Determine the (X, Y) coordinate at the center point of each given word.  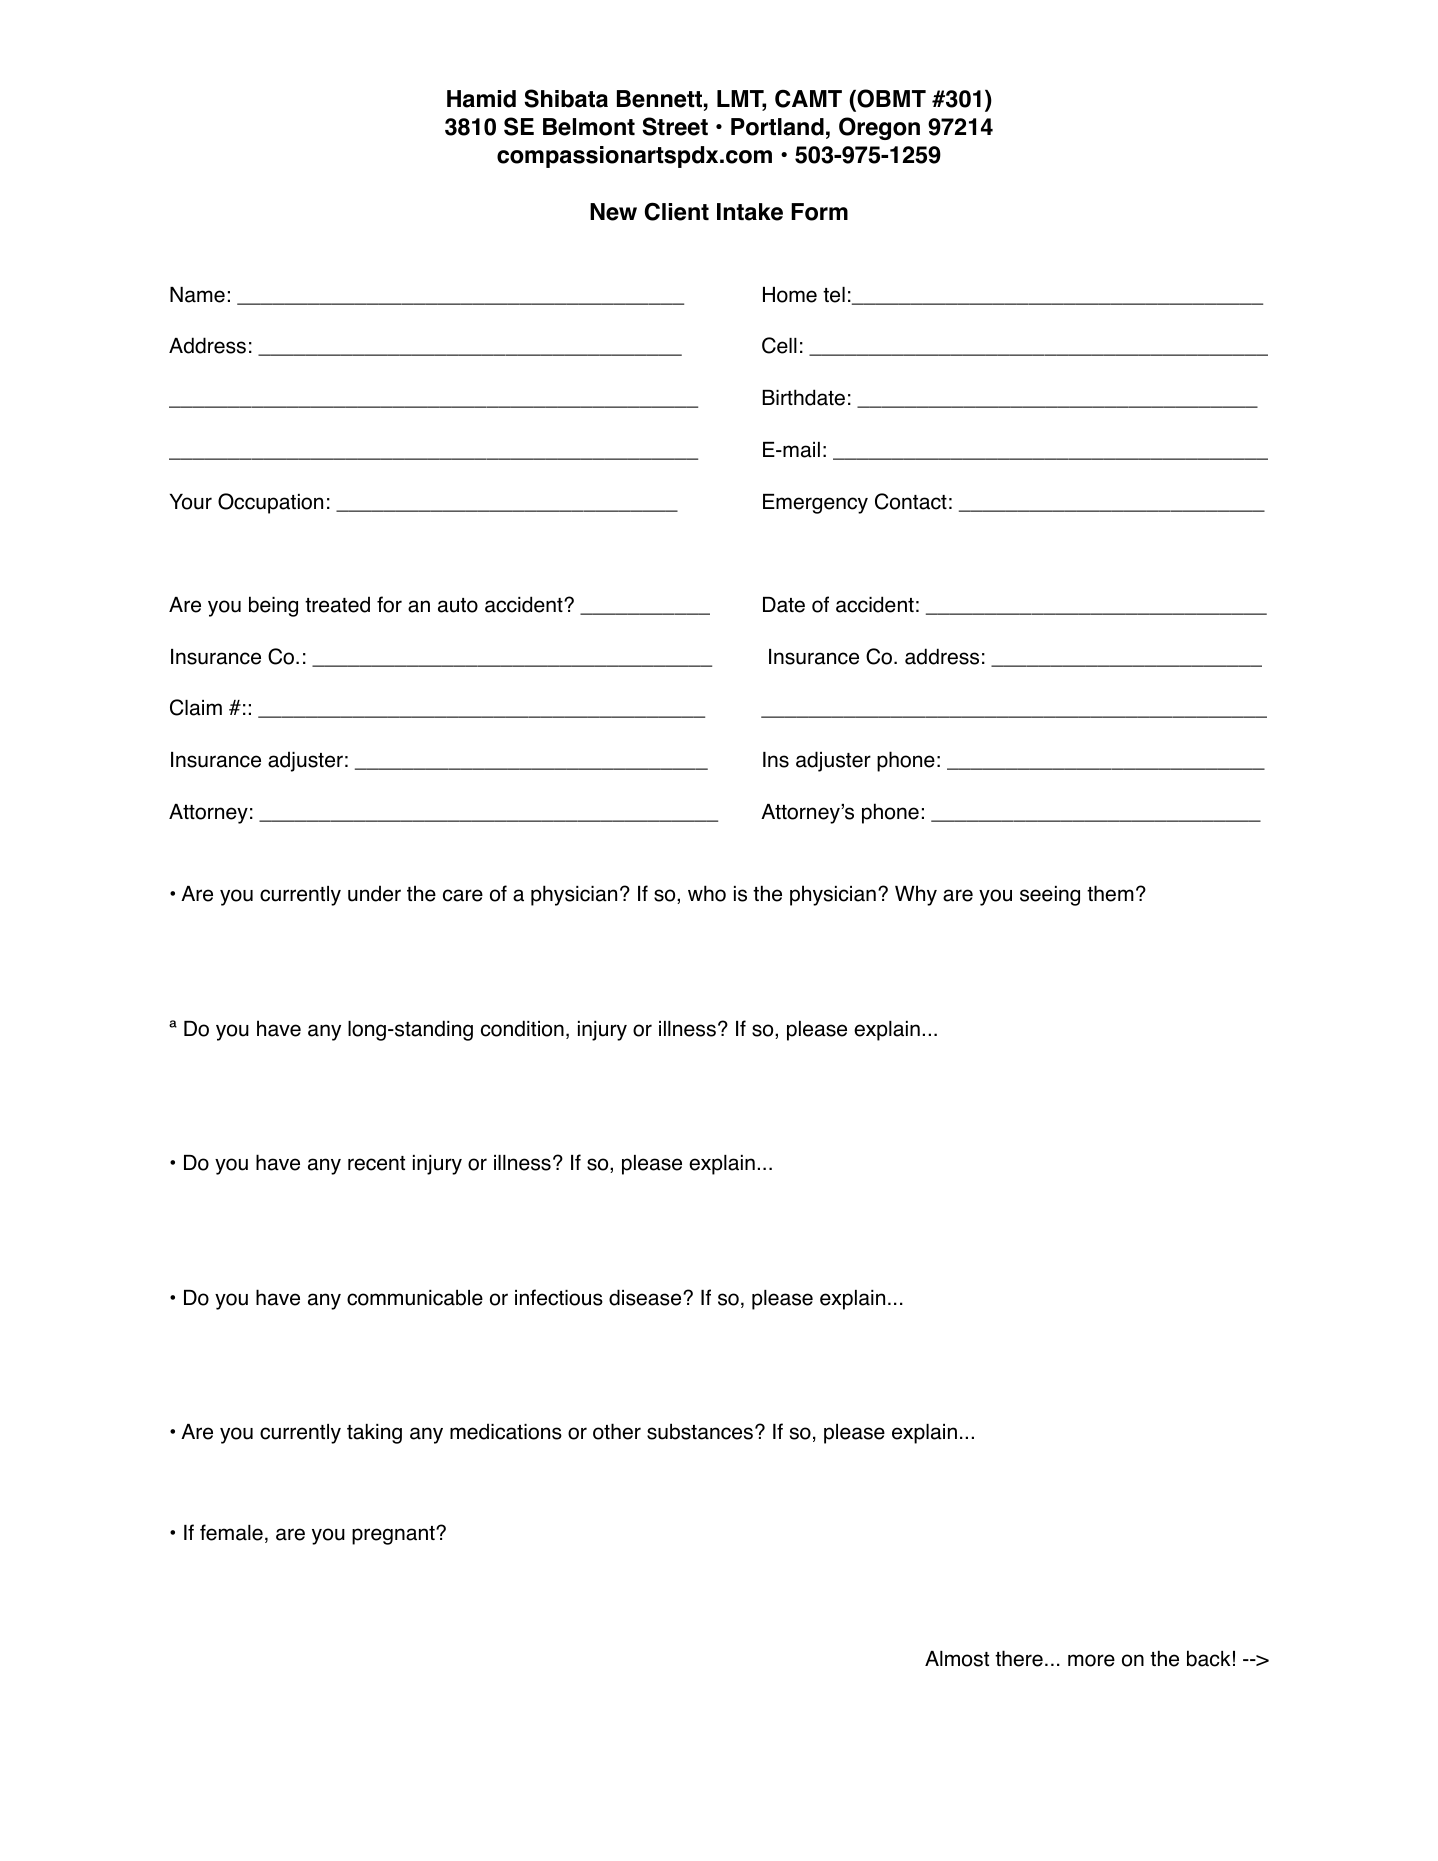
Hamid (481, 99)
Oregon (879, 128)
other (617, 1431)
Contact (911, 501)
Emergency (815, 504)
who (707, 893)
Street (675, 126)
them (1110, 893)
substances (700, 1431)
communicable (415, 1297)
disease (646, 1297)
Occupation (270, 503)
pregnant (394, 1535)
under (374, 893)
